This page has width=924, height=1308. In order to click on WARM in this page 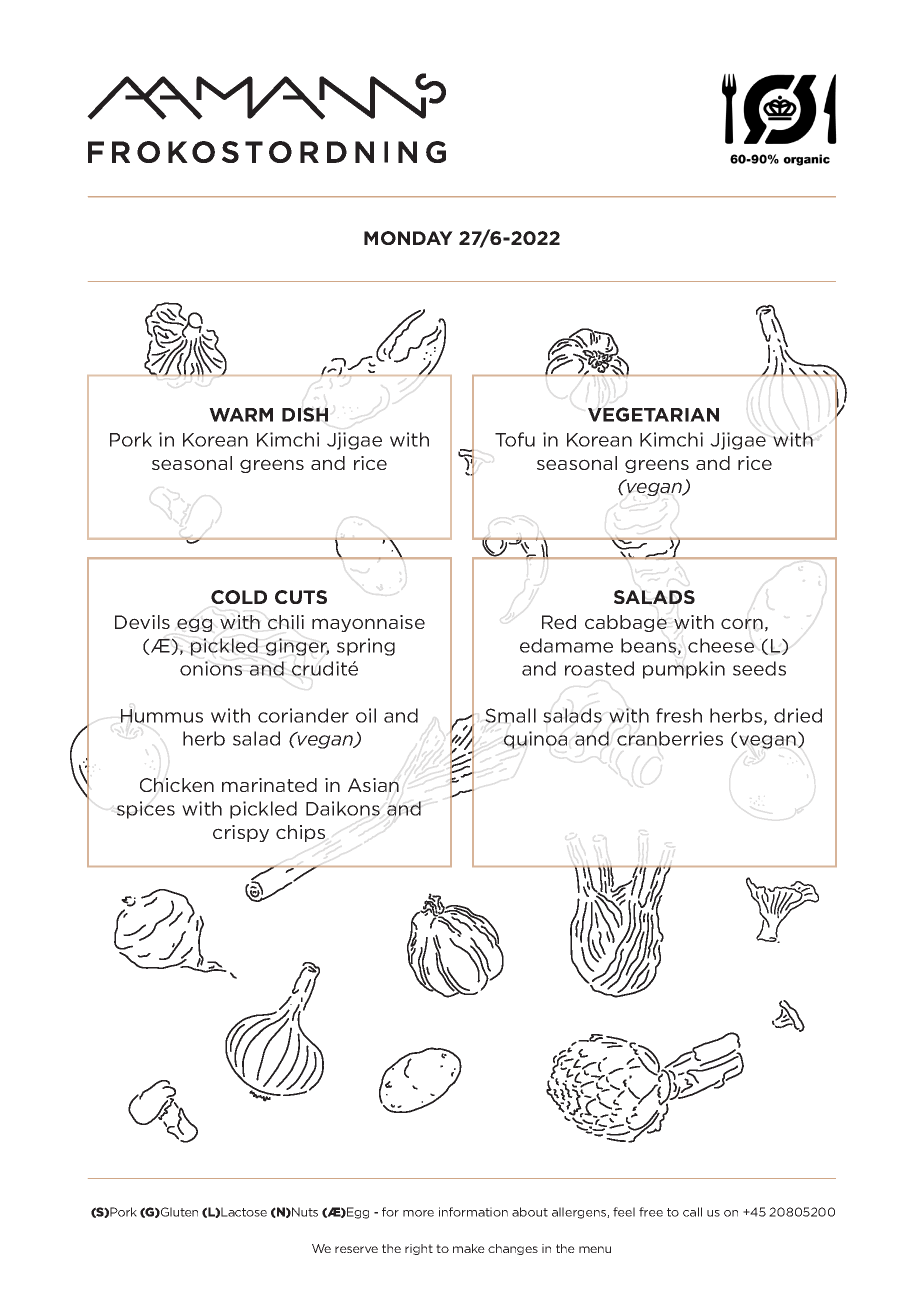, I will do `click(241, 415)`.
